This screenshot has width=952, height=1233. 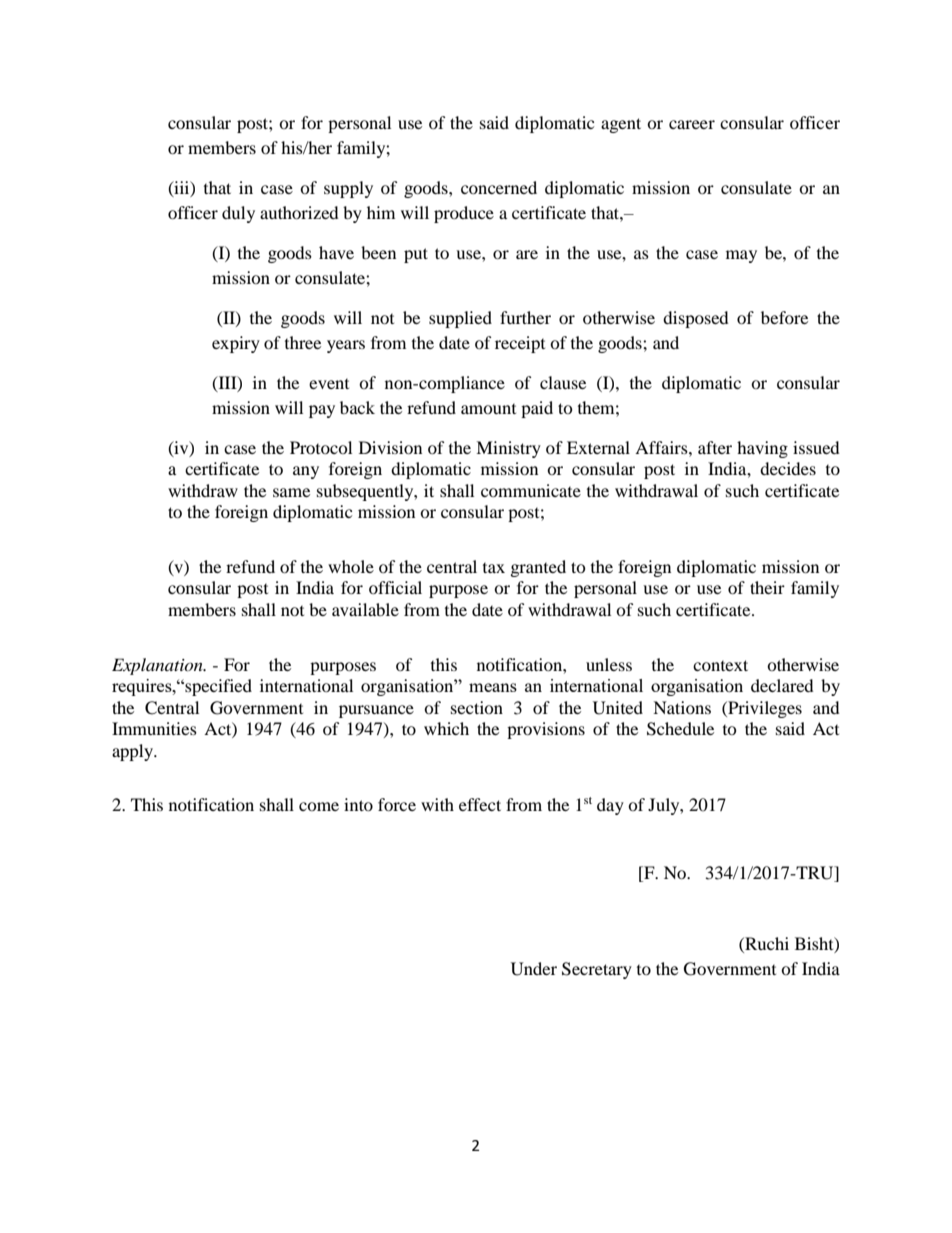 I want to click on disposed, so click(x=696, y=319).
